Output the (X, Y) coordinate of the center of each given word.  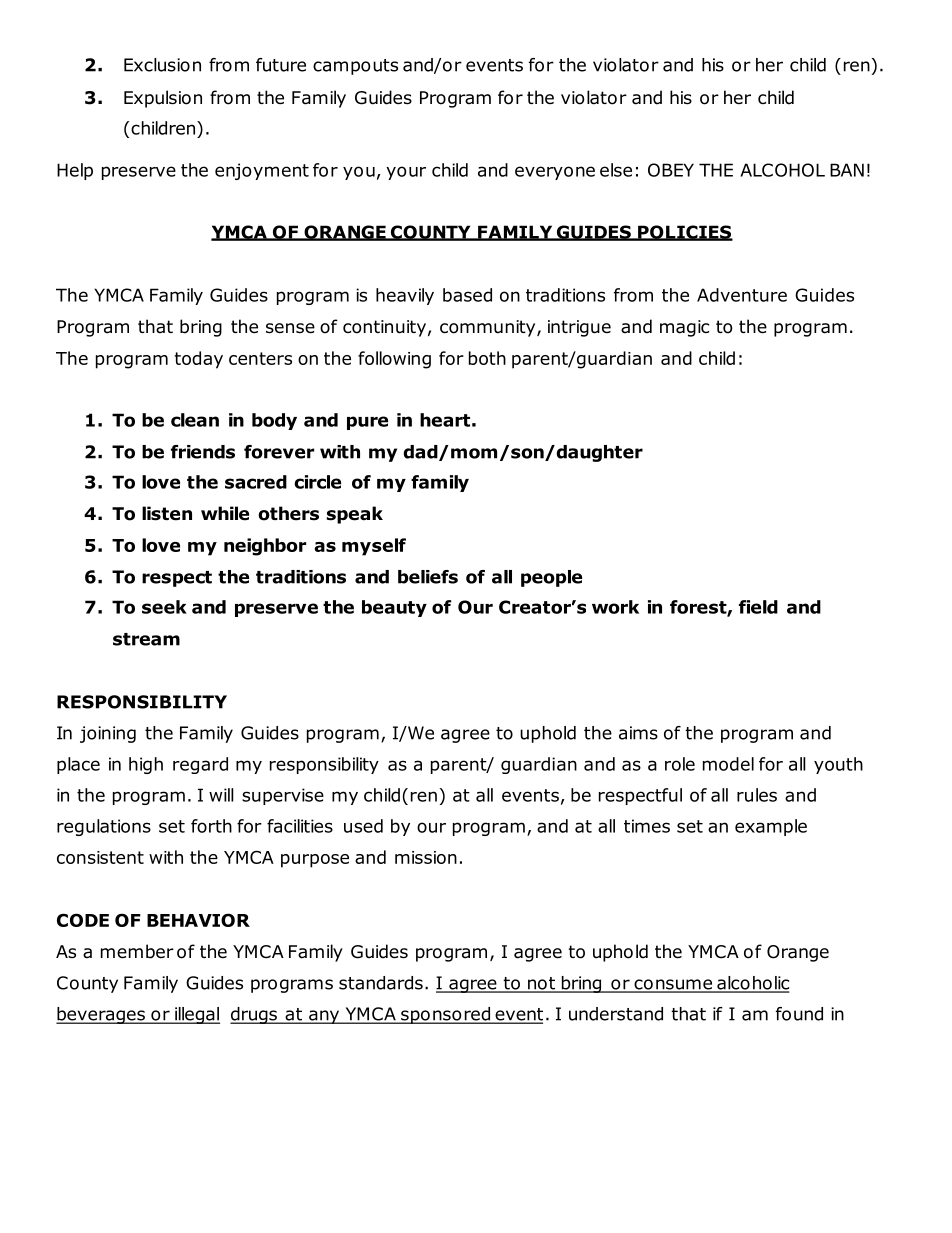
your (406, 173)
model (728, 764)
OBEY (671, 170)
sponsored (445, 1015)
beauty (394, 608)
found (799, 1014)
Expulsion (163, 99)
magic (684, 328)
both (487, 358)
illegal (196, 1015)
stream (146, 639)
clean (195, 420)
